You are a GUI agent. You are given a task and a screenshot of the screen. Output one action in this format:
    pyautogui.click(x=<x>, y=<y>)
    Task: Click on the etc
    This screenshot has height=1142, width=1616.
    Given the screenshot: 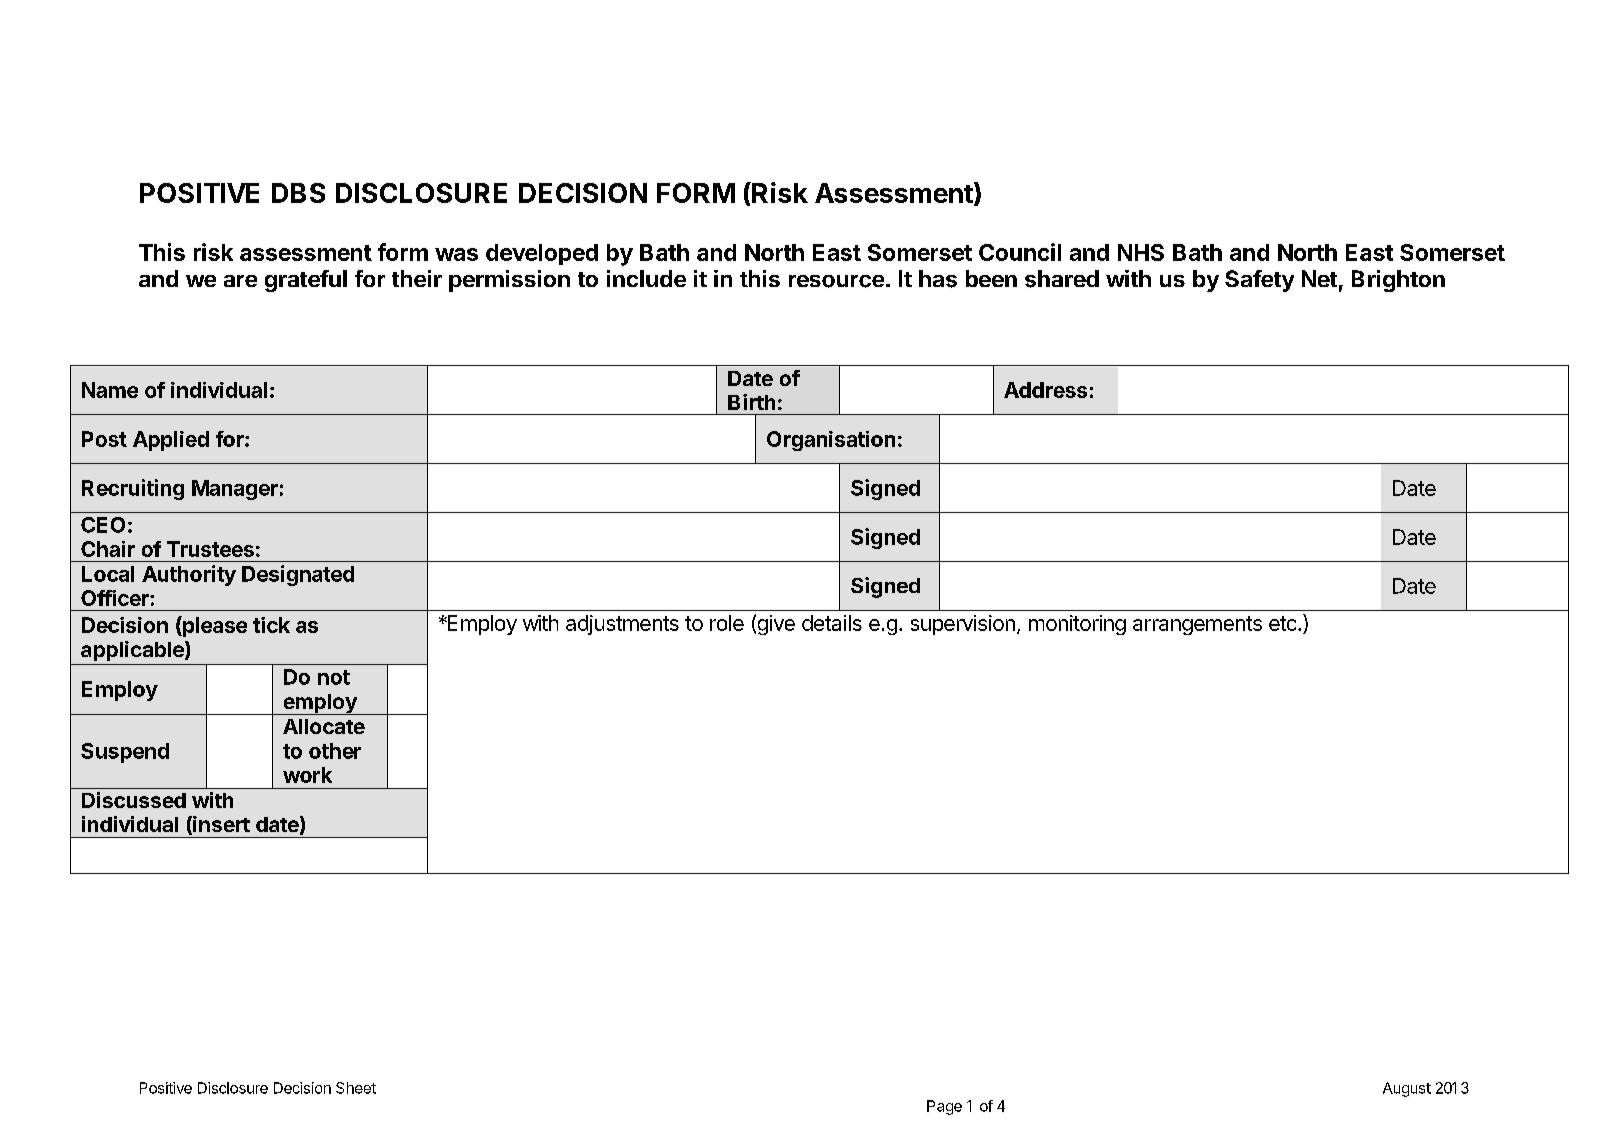 What is the action you would take?
    pyautogui.click(x=1284, y=623)
